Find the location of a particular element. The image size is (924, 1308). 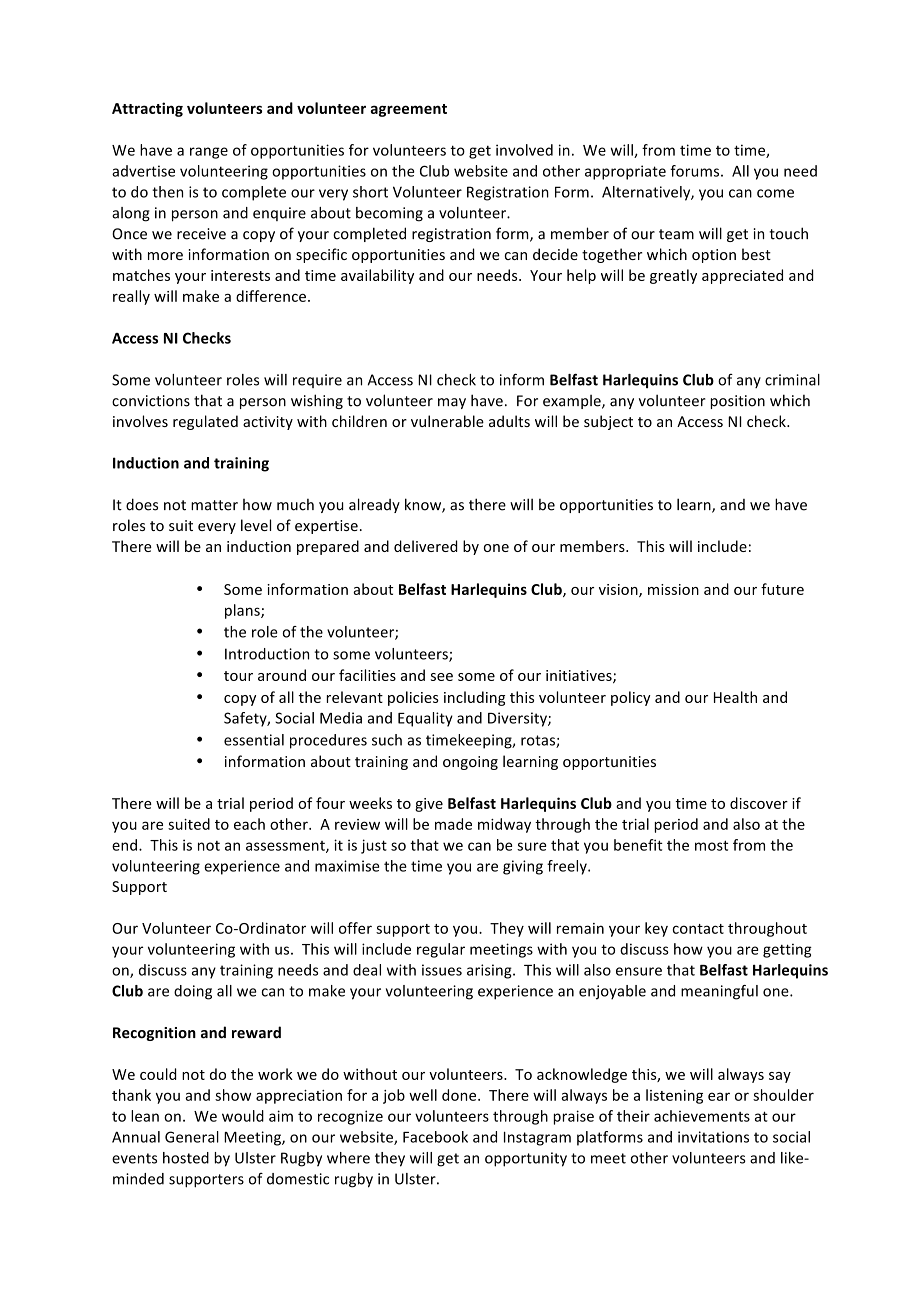

position is located at coordinates (738, 402).
